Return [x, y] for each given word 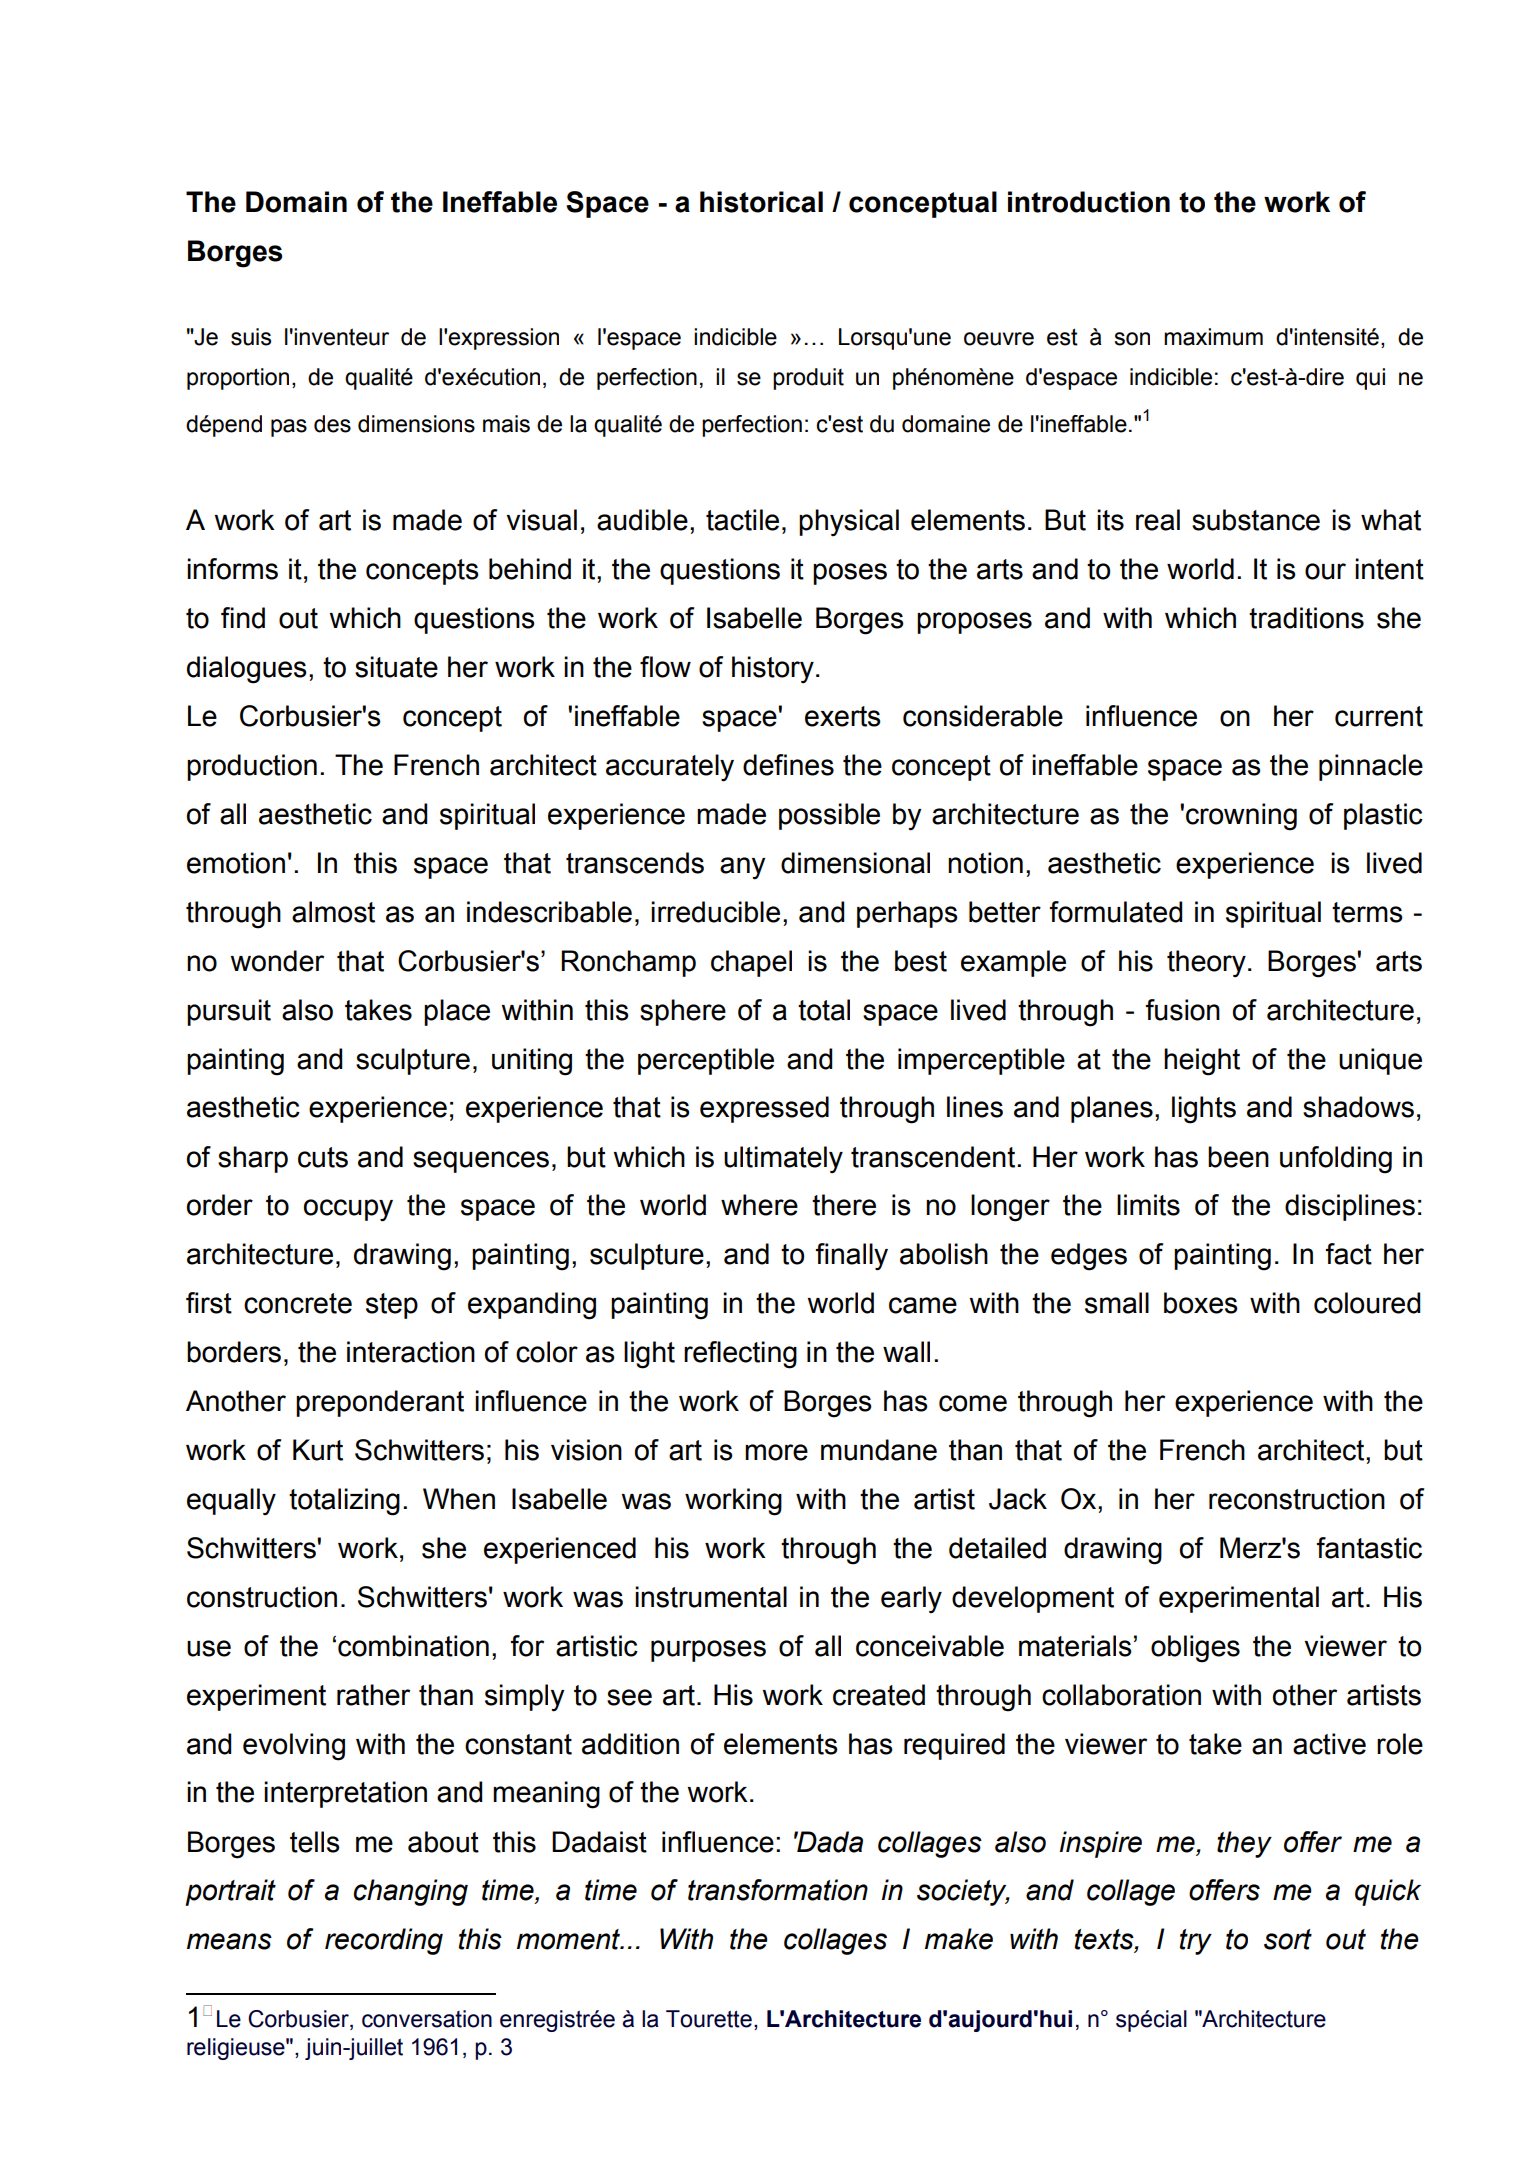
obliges [1195, 1649]
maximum [1213, 337]
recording [384, 1941]
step [392, 1306]
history [773, 669]
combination [413, 1646]
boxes [1201, 1303]
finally [852, 1257]
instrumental [711, 1597]
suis [251, 337]
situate [396, 667]
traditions [1306, 618]
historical [761, 202]
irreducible [715, 912]
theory [1206, 963]
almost [333, 912]
